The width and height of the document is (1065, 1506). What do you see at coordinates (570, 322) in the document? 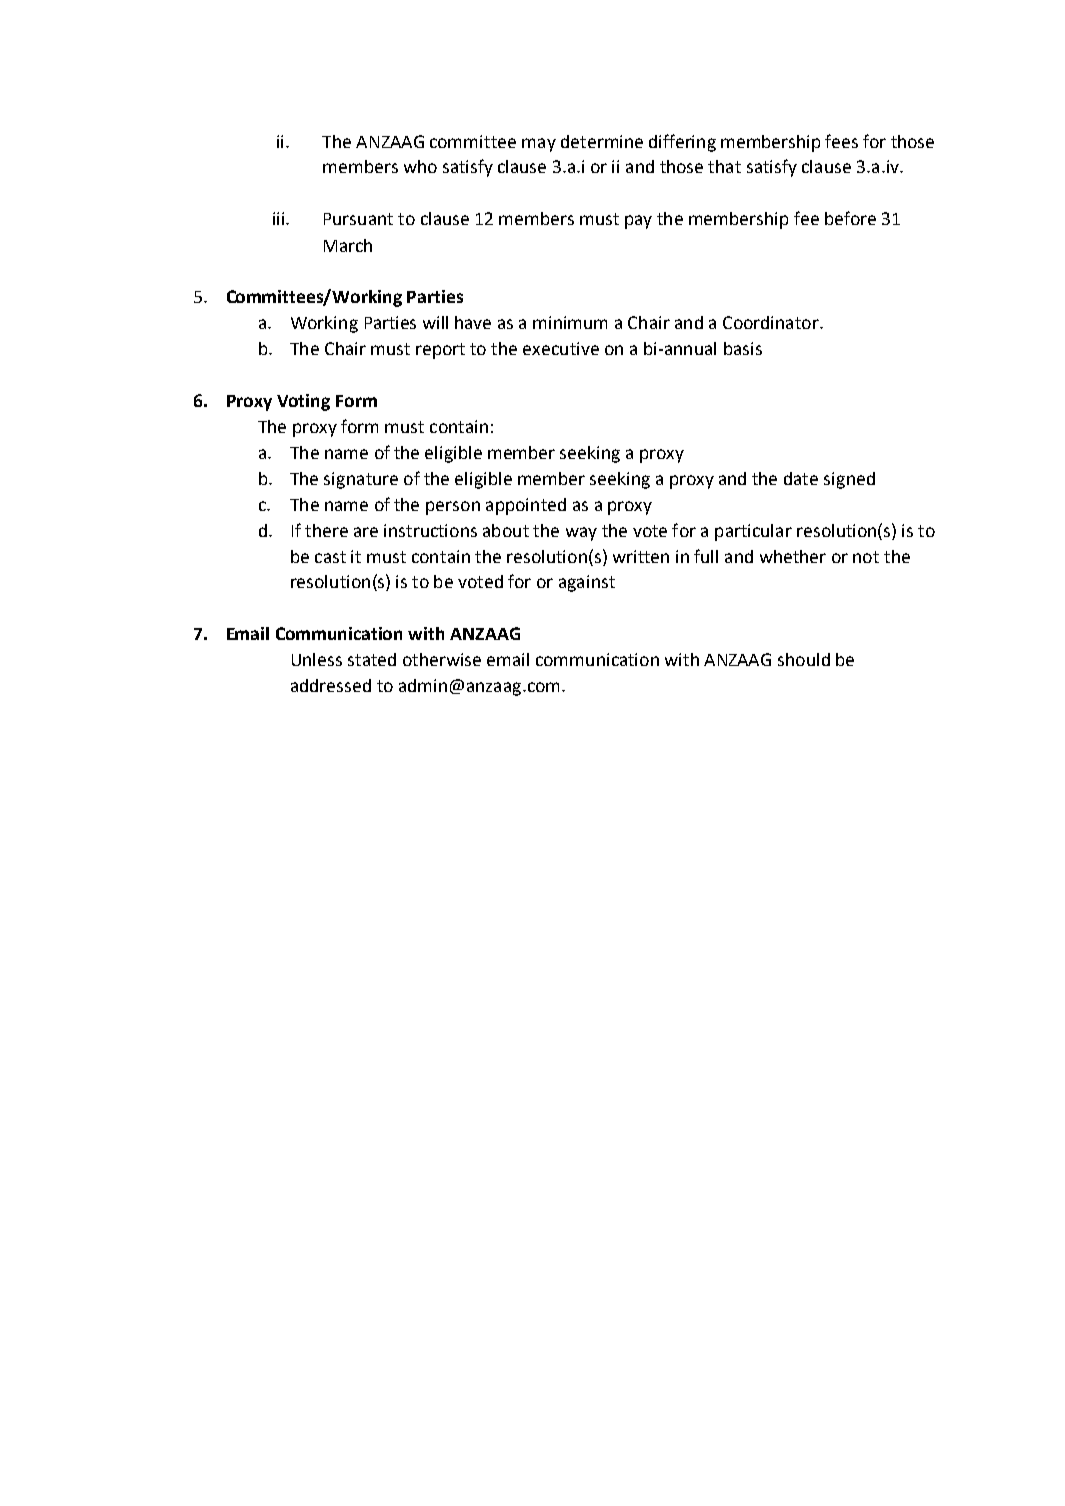
I see `minimum` at bounding box center [570, 322].
